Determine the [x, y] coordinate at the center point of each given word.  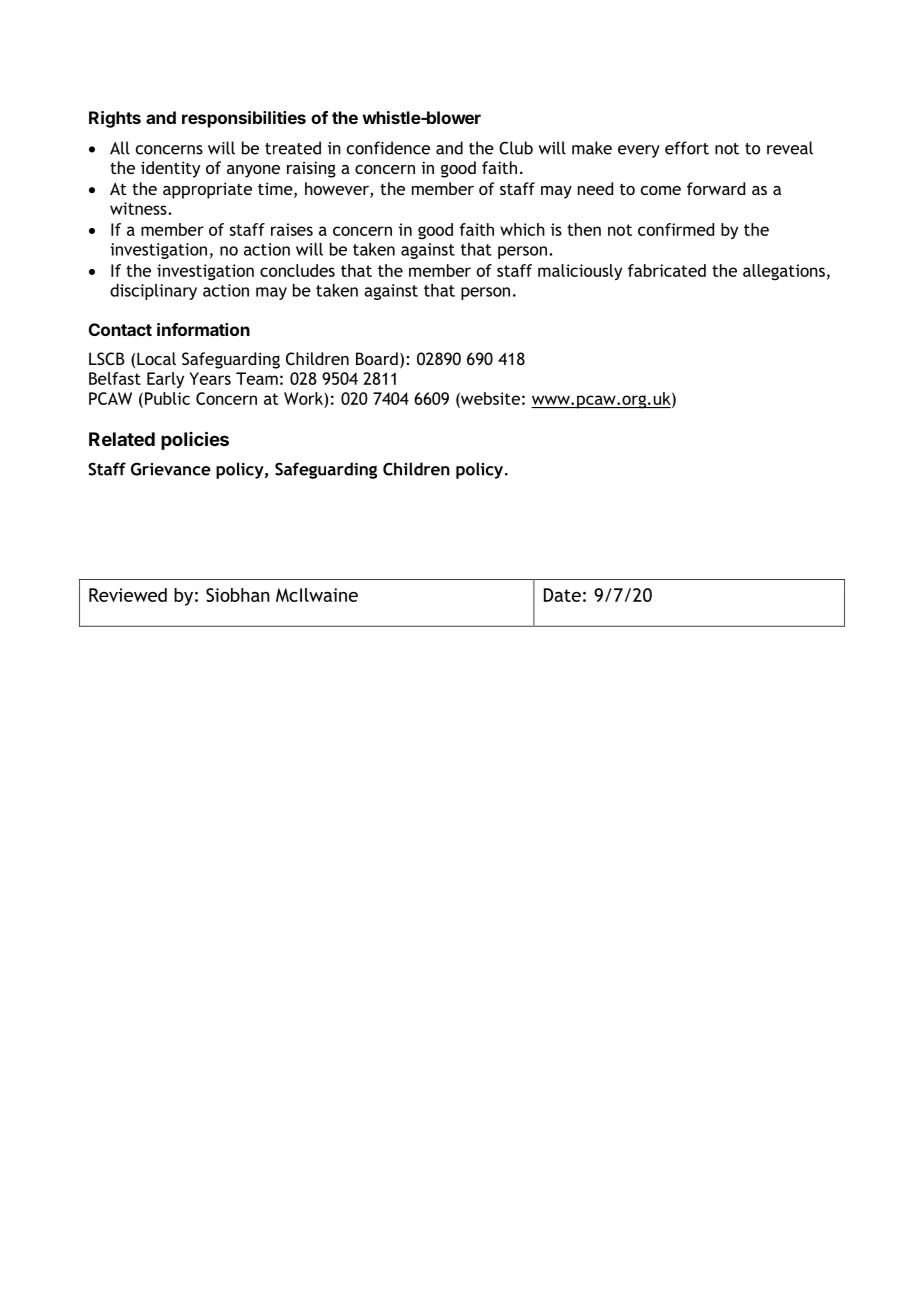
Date [562, 595]
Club [516, 148]
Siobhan [238, 595]
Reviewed [128, 595]
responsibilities [244, 119]
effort [687, 148]
